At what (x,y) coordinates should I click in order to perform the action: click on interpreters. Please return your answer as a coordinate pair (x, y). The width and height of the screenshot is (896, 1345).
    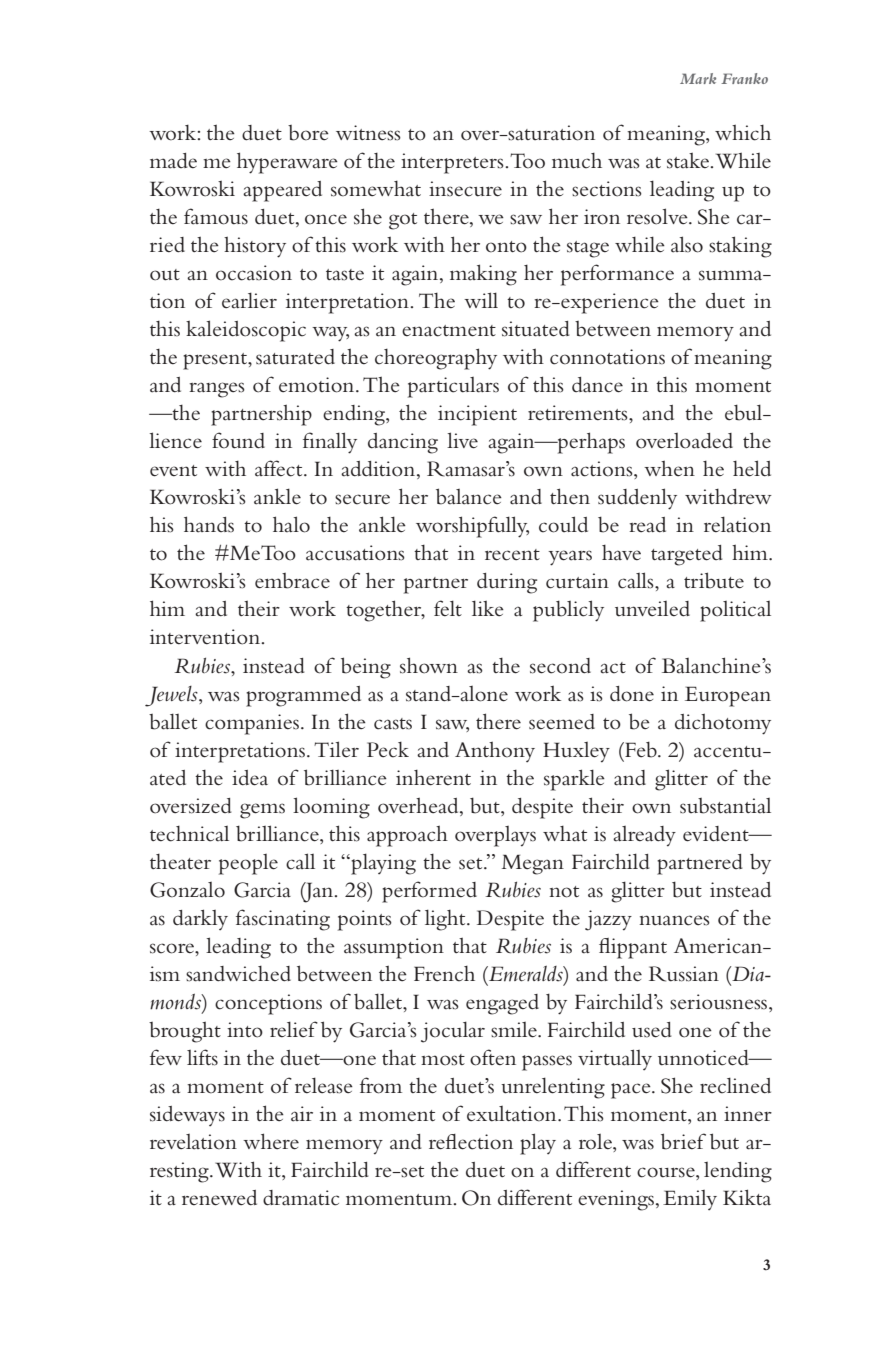
    Looking at the image, I should click on (453, 163).
